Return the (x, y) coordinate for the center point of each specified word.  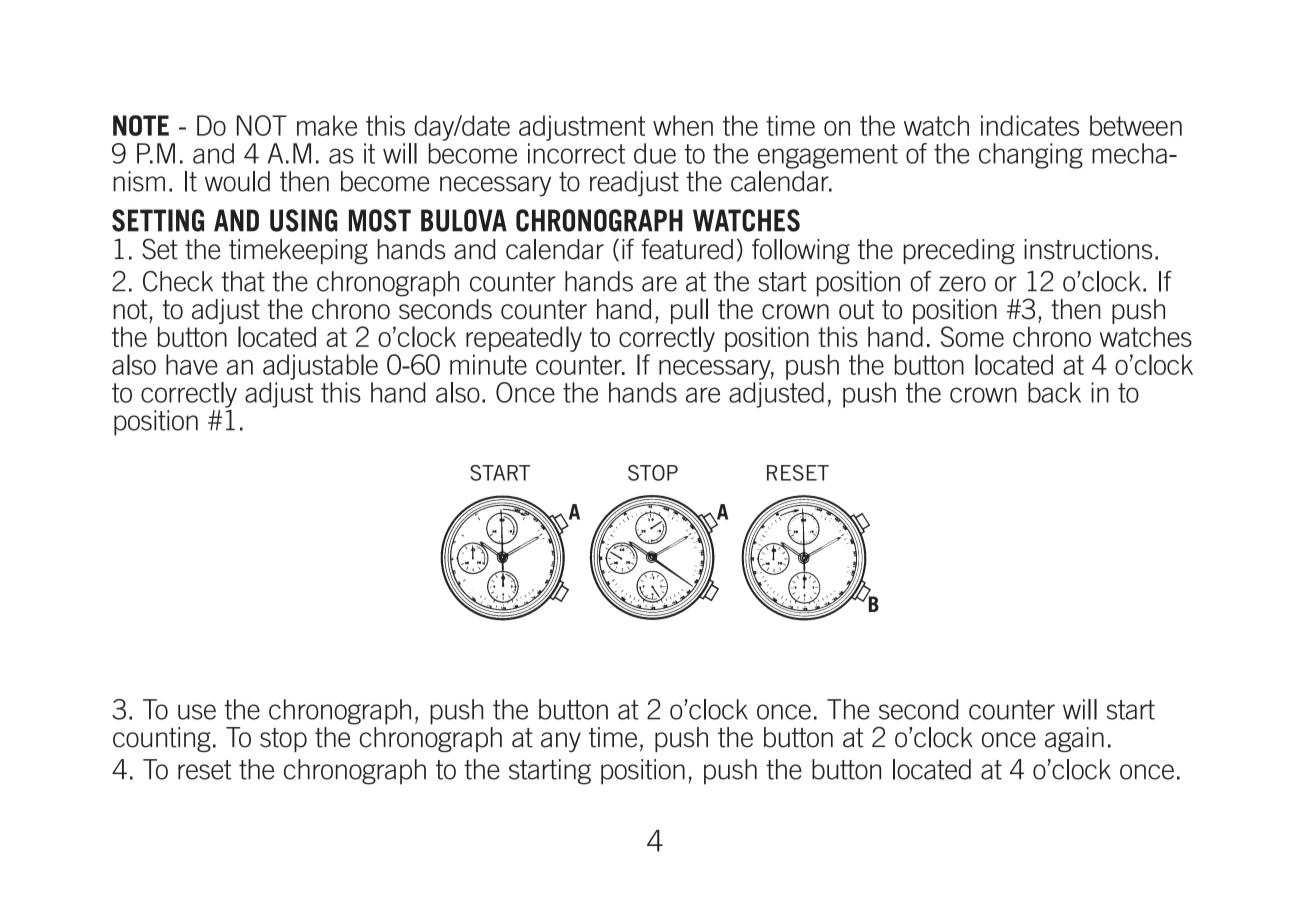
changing (1031, 156)
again (1074, 739)
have (192, 364)
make (327, 125)
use (197, 712)
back (1054, 392)
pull (689, 312)
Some (972, 336)
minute (488, 364)
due (655, 153)
